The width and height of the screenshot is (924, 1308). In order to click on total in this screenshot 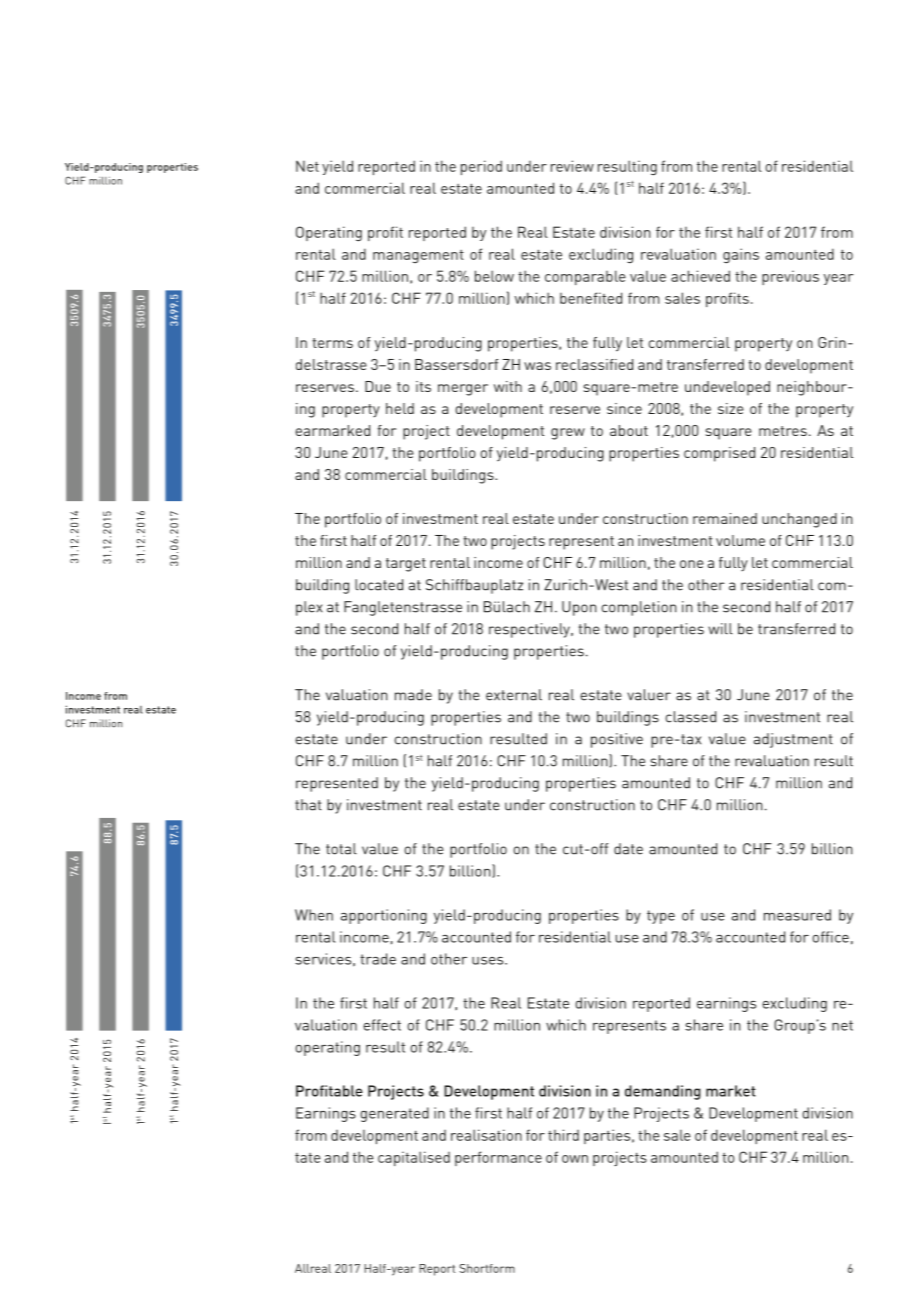, I will do `click(341, 849)`.
